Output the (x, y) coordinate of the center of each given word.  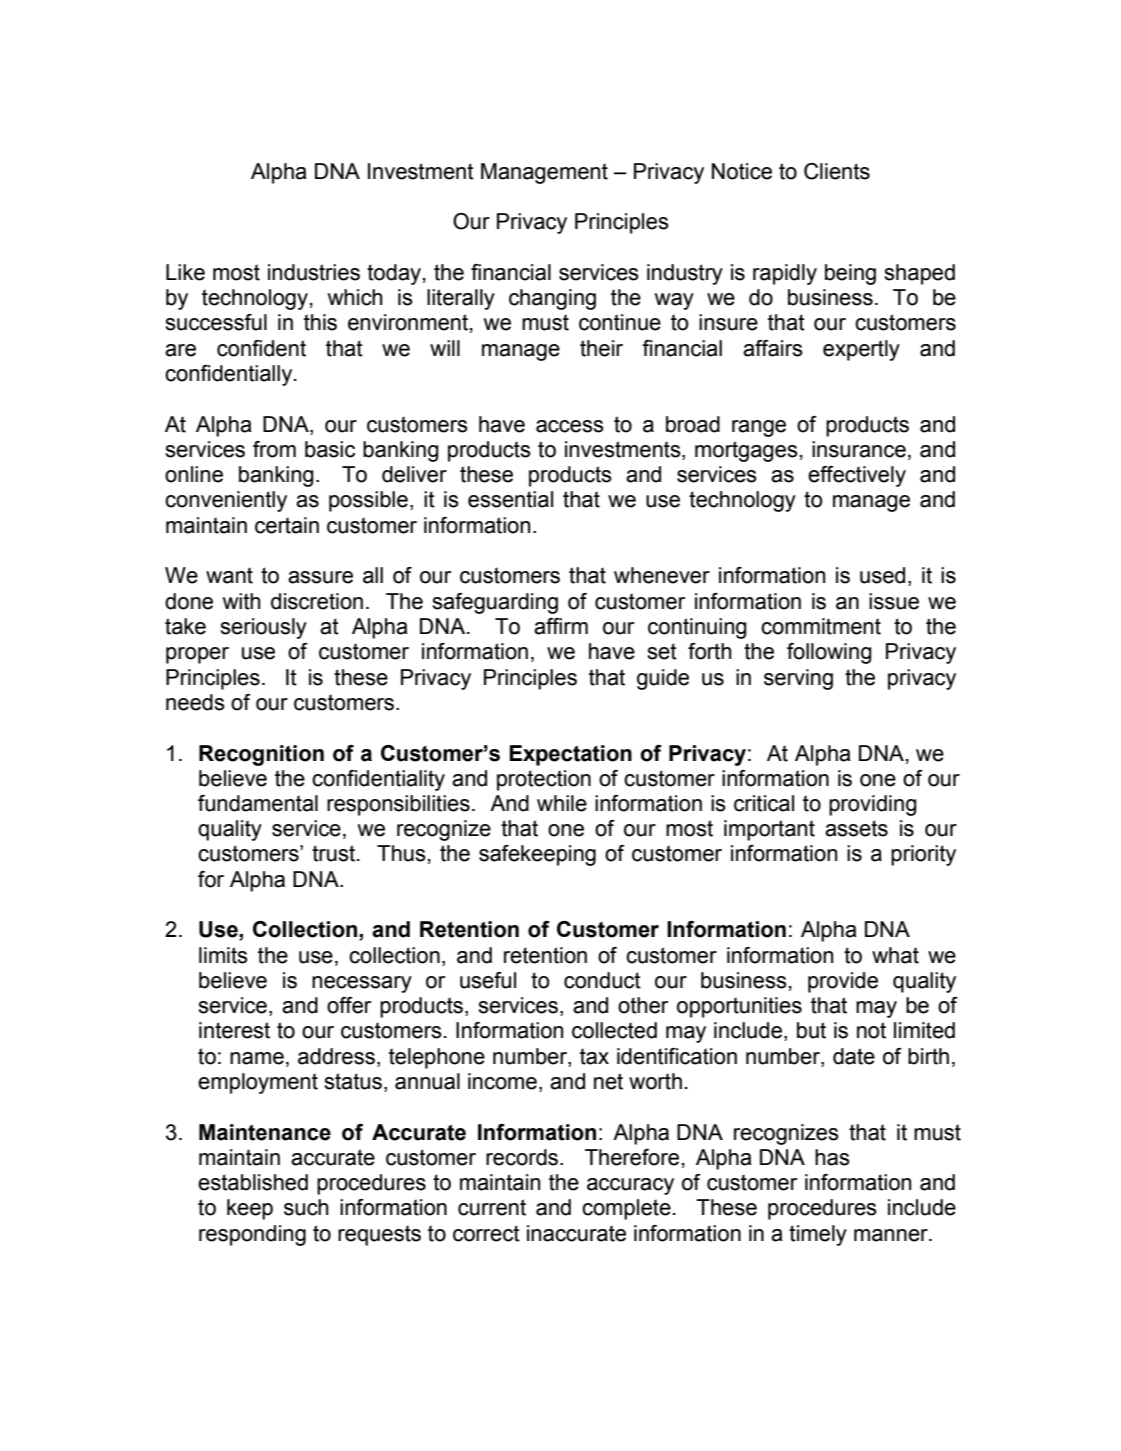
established (253, 1182)
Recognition (261, 755)
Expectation (570, 755)
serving (798, 679)
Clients (837, 171)
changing (552, 299)
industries (314, 272)
